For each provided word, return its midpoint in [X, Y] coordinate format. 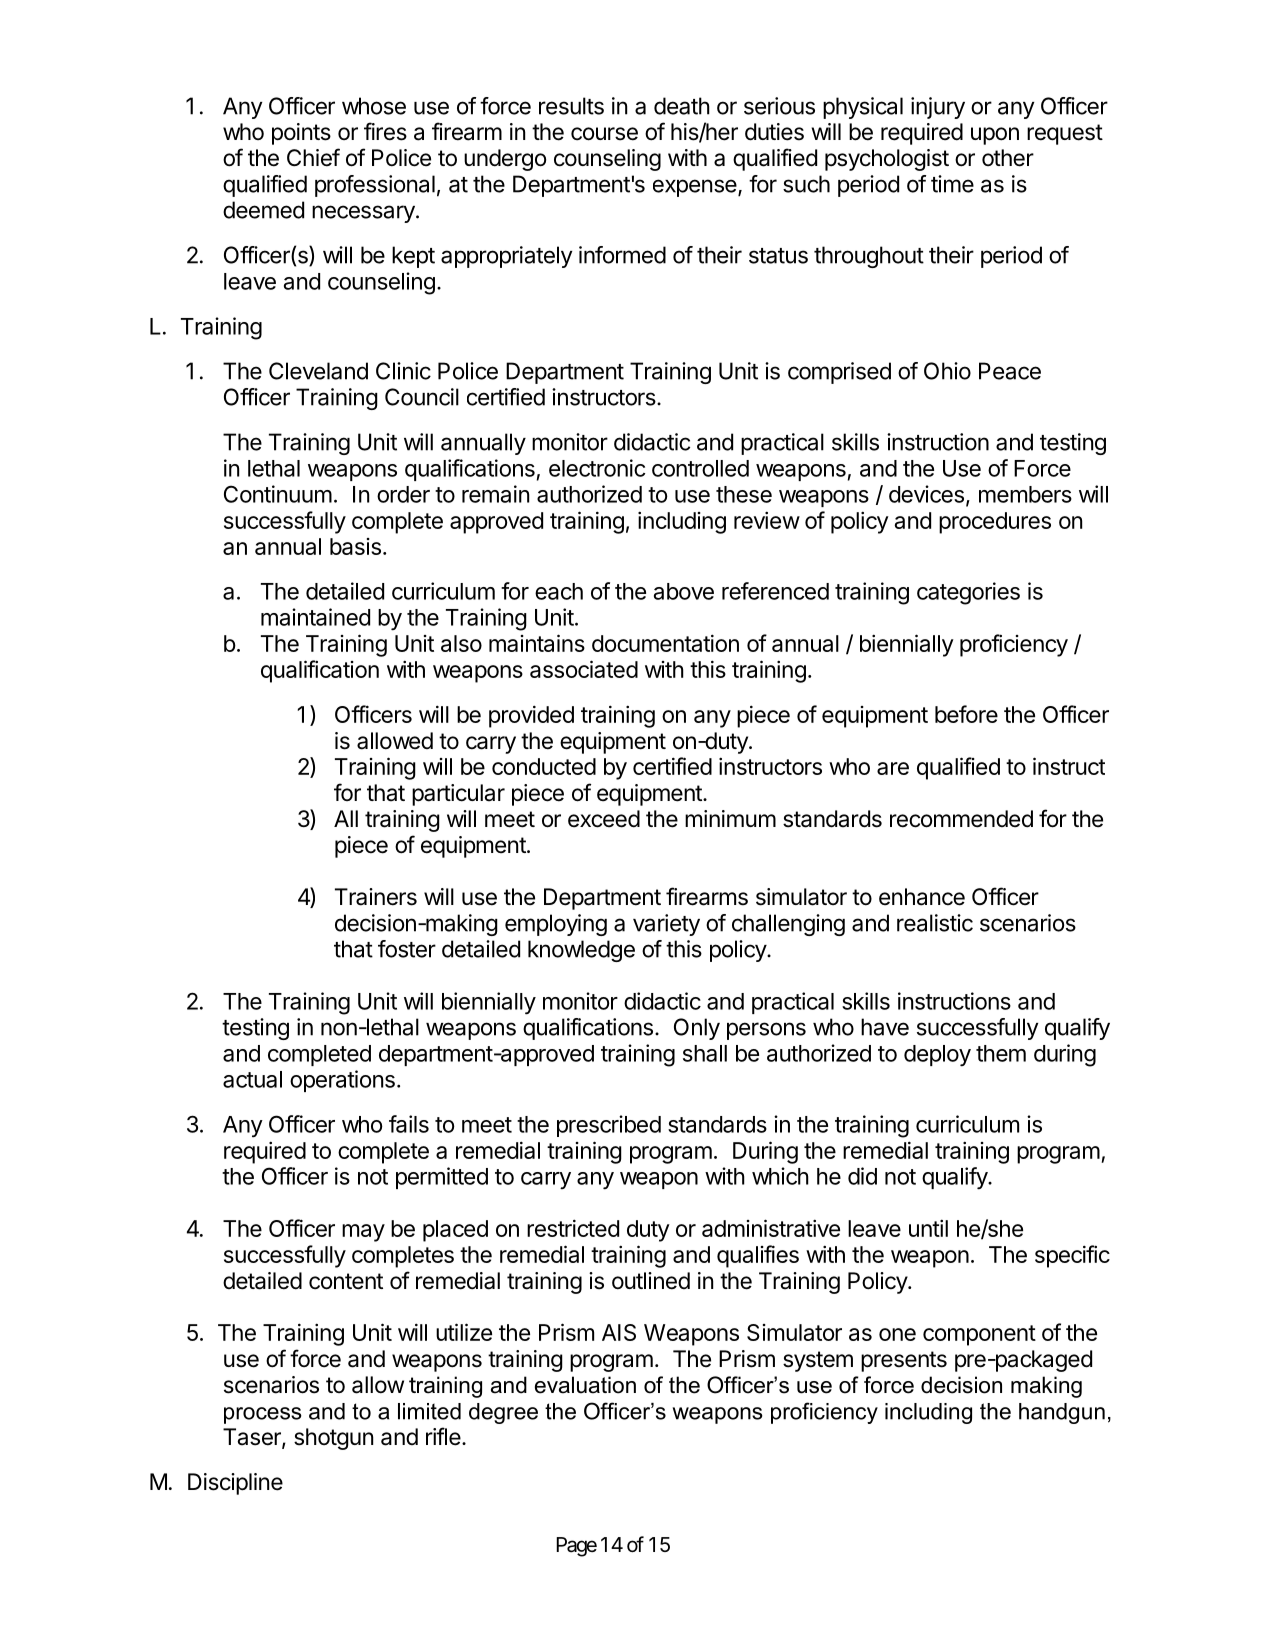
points [301, 134]
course [604, 134]
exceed [604, 819]
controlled [700, 468]
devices [926, 494]
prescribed [609, 1126]
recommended [961, 819]
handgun [1062, 1413]
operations [342, 1081]
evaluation [585, 1385]
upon [995, 136]
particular [458, 795]
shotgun [333, 1439]
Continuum [278, 494]
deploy [937, 1056]
